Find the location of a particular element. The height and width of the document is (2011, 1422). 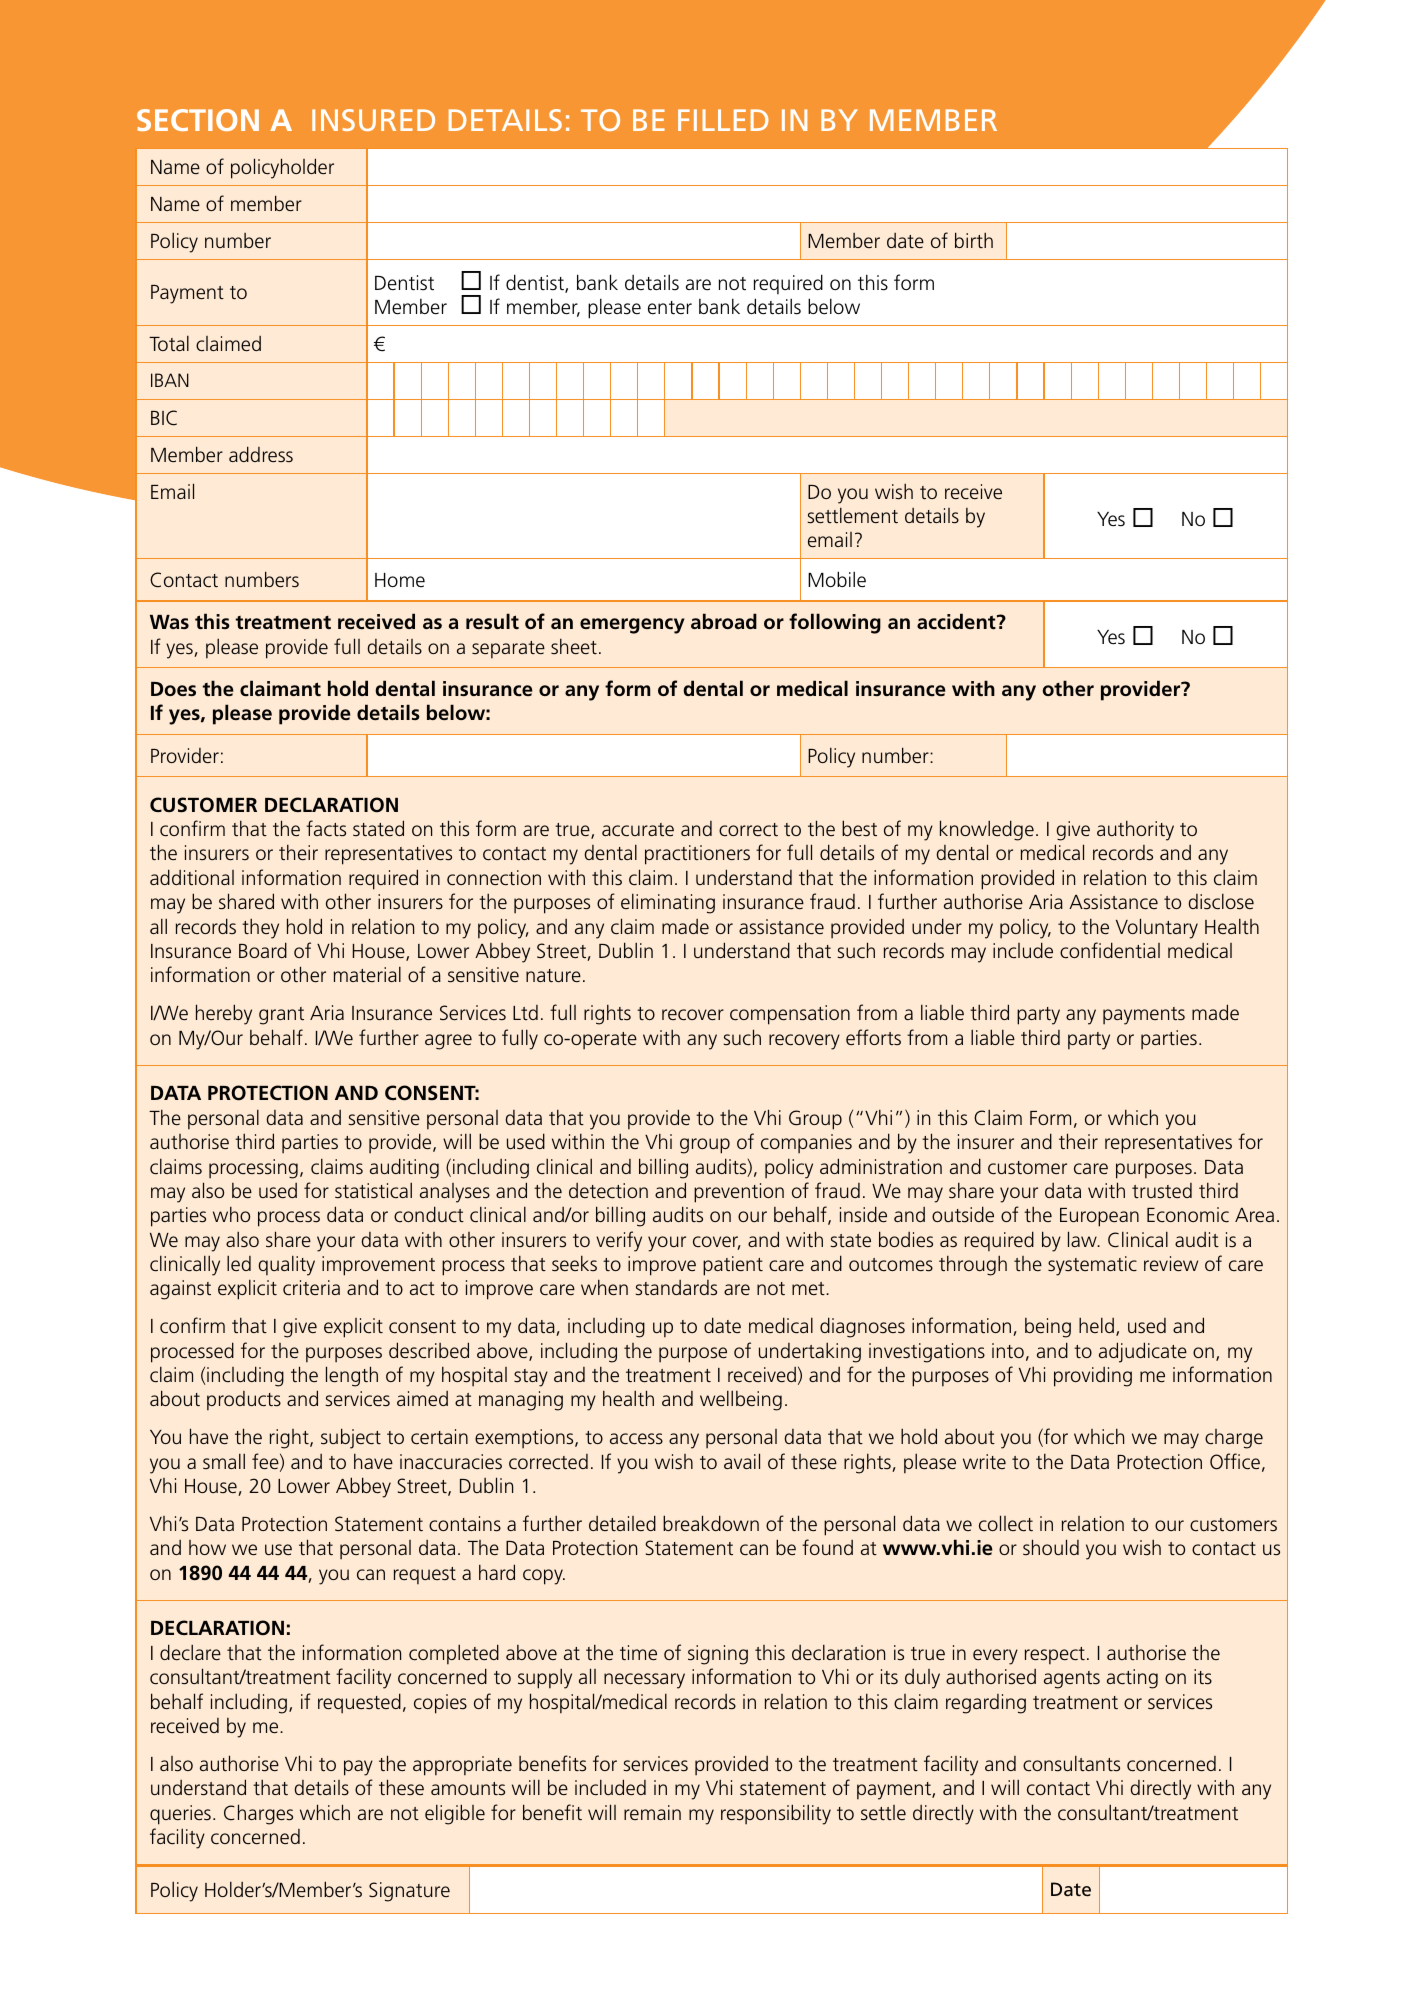

birth is located at coordinates (974, 240).
